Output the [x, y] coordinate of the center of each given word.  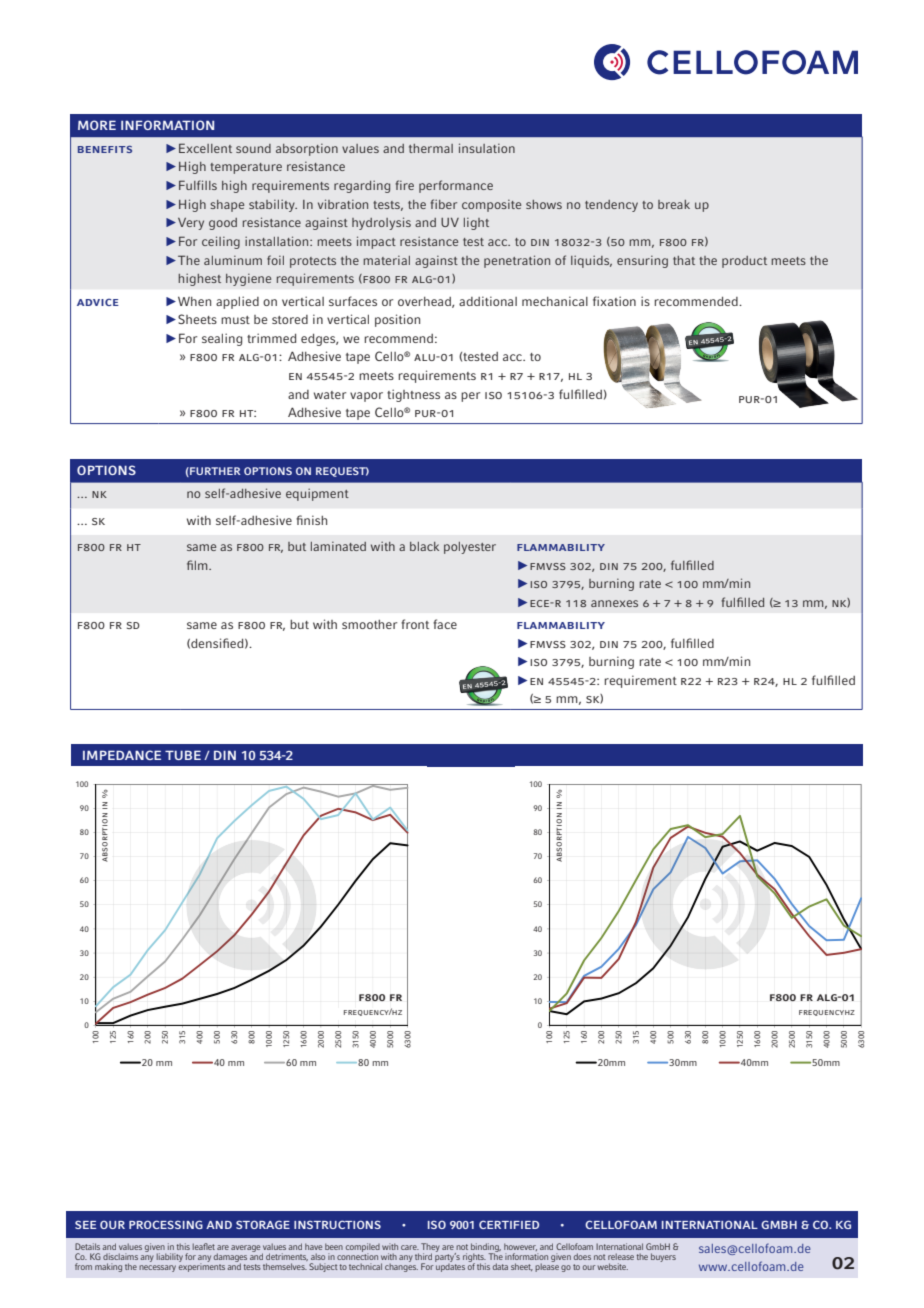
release [621, 1256]
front [415, 624]
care [410, 1247]
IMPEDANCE [122, 755]
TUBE [183, 755]
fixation [614, 301]
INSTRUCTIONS [337, 1224]
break [674, 204]
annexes [614, 603]
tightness [413, 395]
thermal [431, 148]
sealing [222, 339]
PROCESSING [166, 1224]
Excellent [205, 148]
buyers [663, 1257]
